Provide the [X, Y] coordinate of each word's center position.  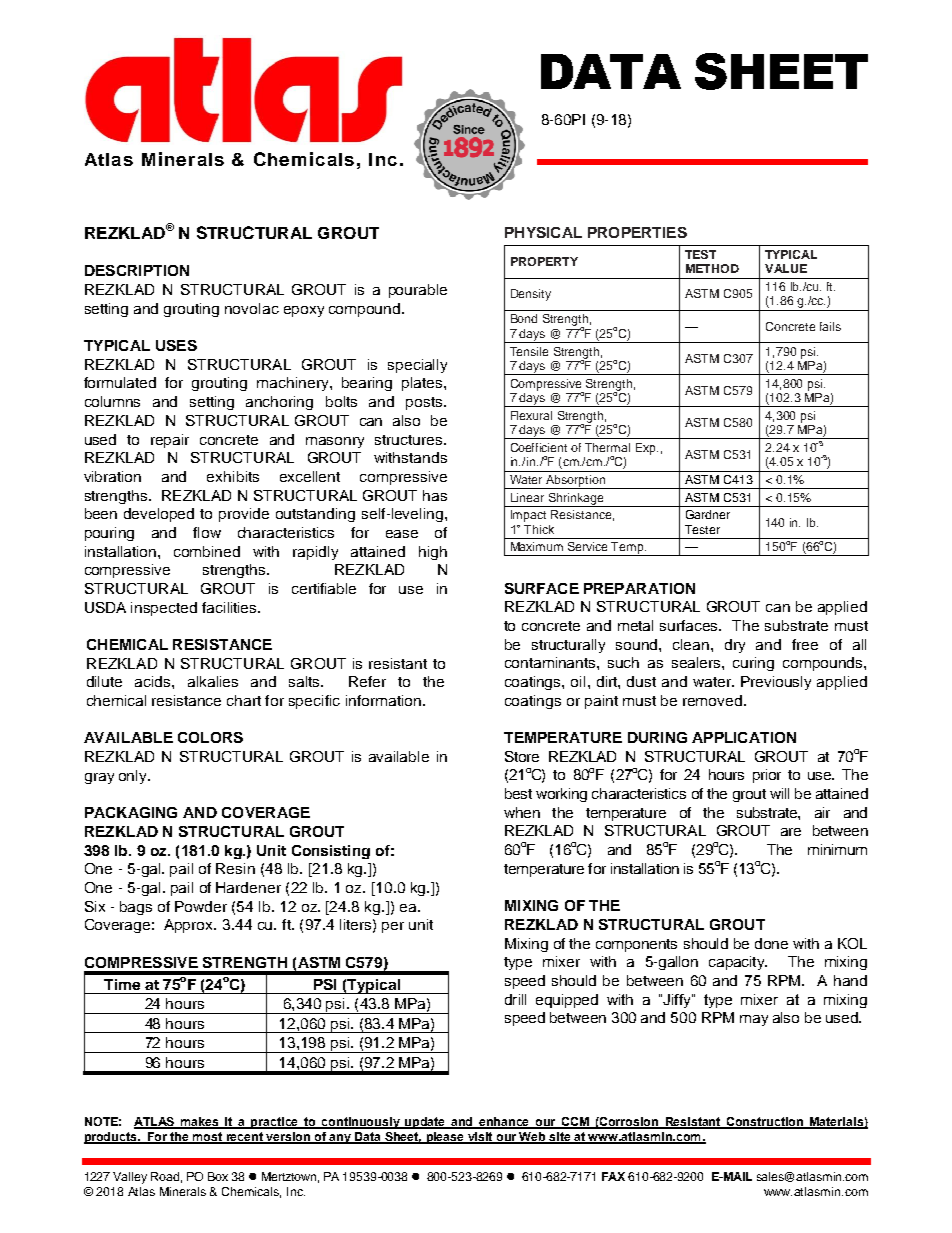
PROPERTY [544, 261]
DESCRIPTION [137, 270]
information [383, 700]
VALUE [786, 268]
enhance [505, 1123]
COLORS [210, 737]
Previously [776, 683]
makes [200, 1123]
